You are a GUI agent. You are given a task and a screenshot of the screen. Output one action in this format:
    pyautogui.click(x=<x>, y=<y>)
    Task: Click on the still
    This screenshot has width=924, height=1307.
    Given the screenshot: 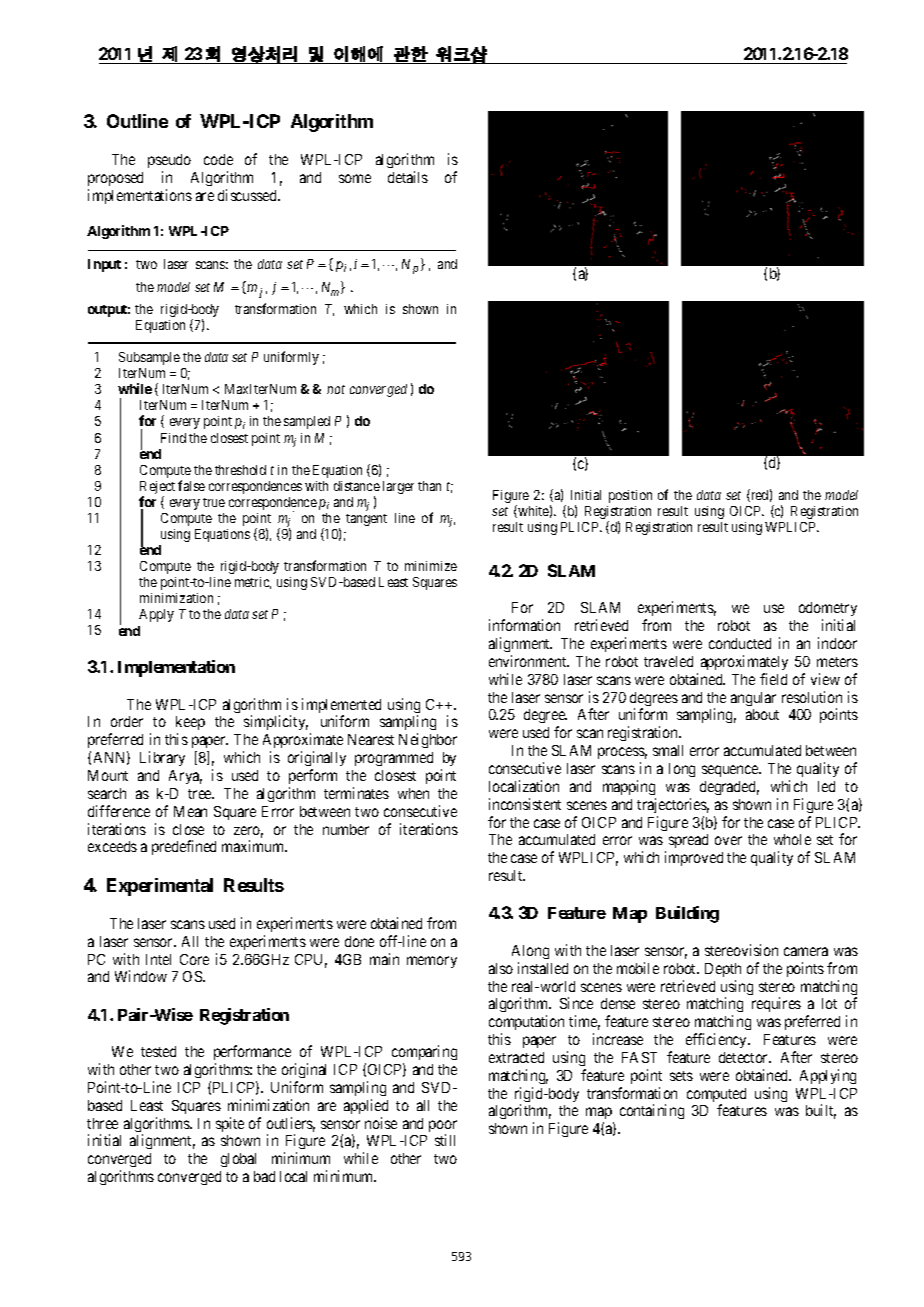 What is the action you would take?
    pyautogui.click(x=445, y=1140)
